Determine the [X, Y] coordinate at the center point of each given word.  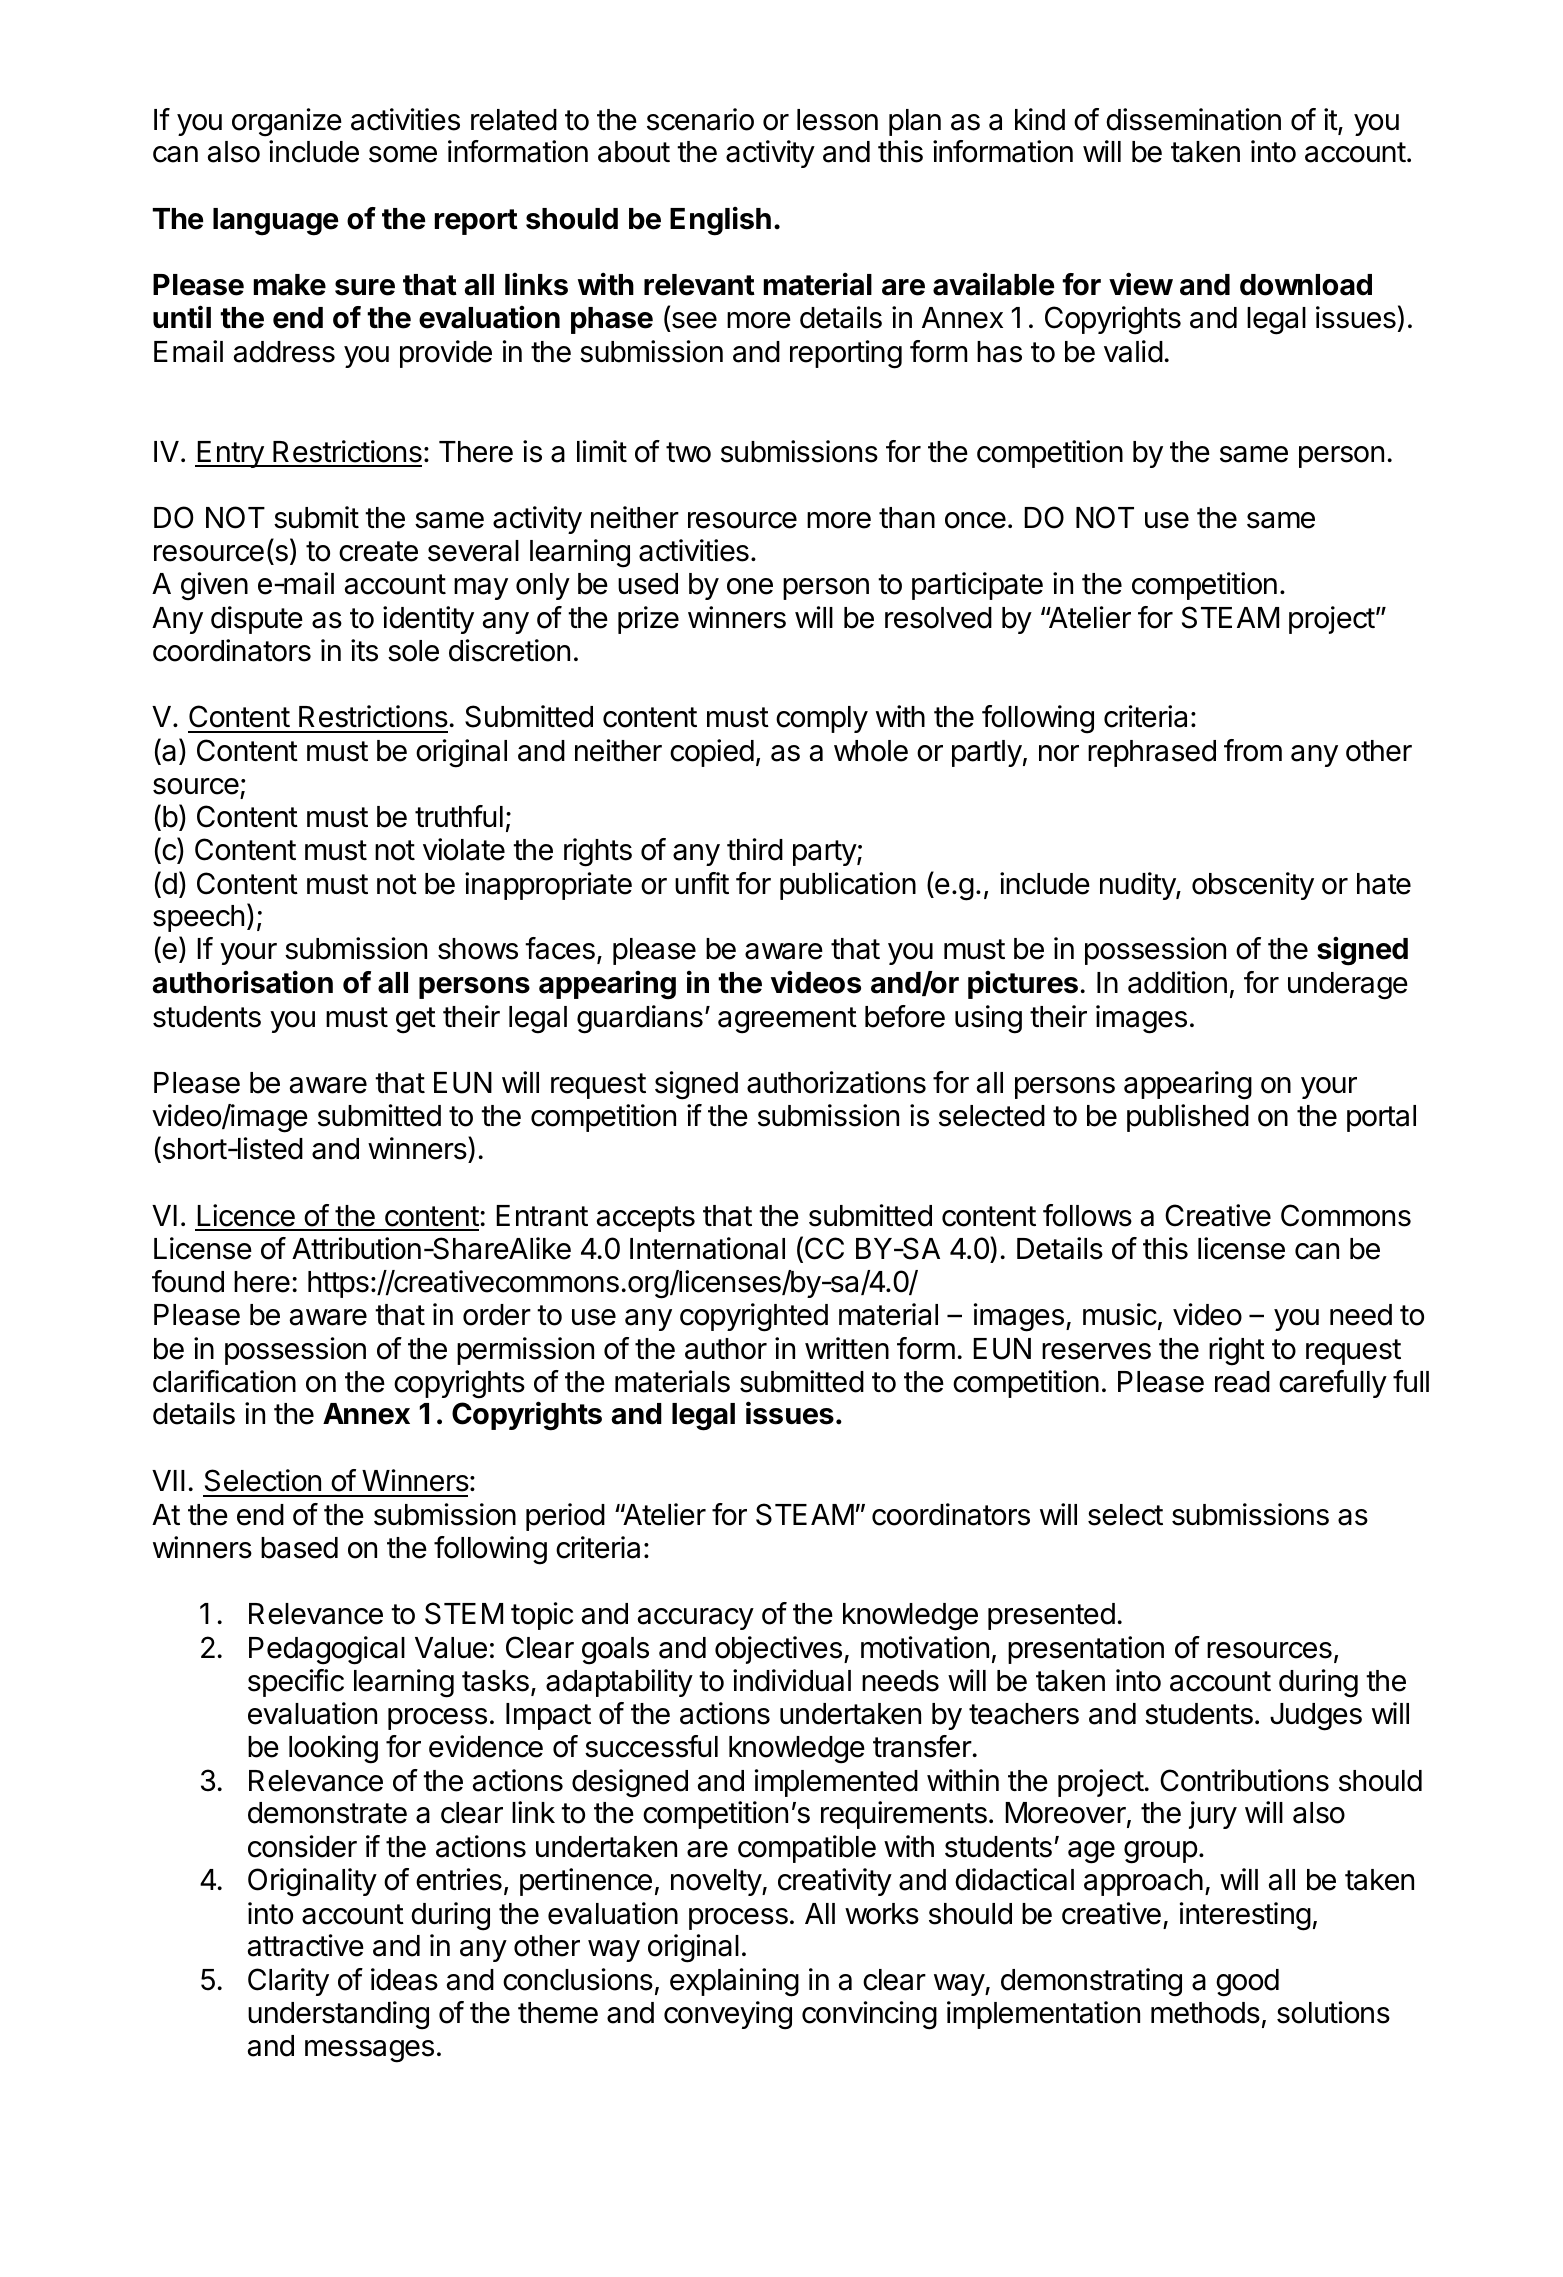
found [188, 1281]
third [755, 849]
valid [1133, 351]
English [720, 221]
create [378, 551]
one [750, 586]
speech [198, 918]
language [275, 222]
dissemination [1193, 119]
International [707, 1248]
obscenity [1253, 886]
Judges [1316, 1717]
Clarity [288, 1982]
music [1120, 1314]
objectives [778, 1650]
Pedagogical [327, 1650]
